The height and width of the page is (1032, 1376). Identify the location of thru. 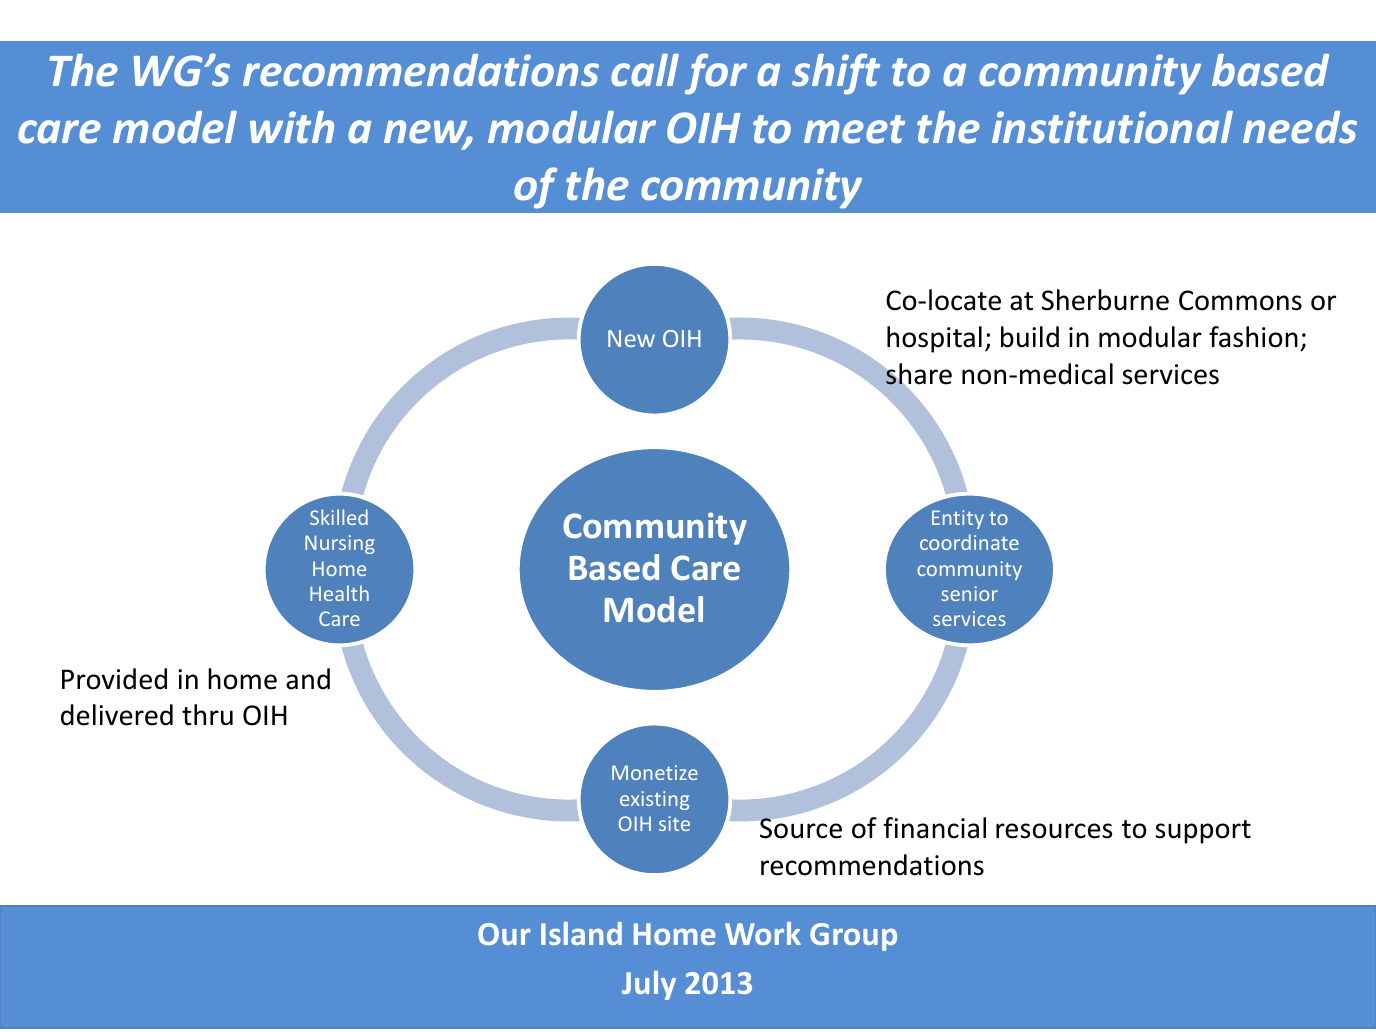
(207, 715).
